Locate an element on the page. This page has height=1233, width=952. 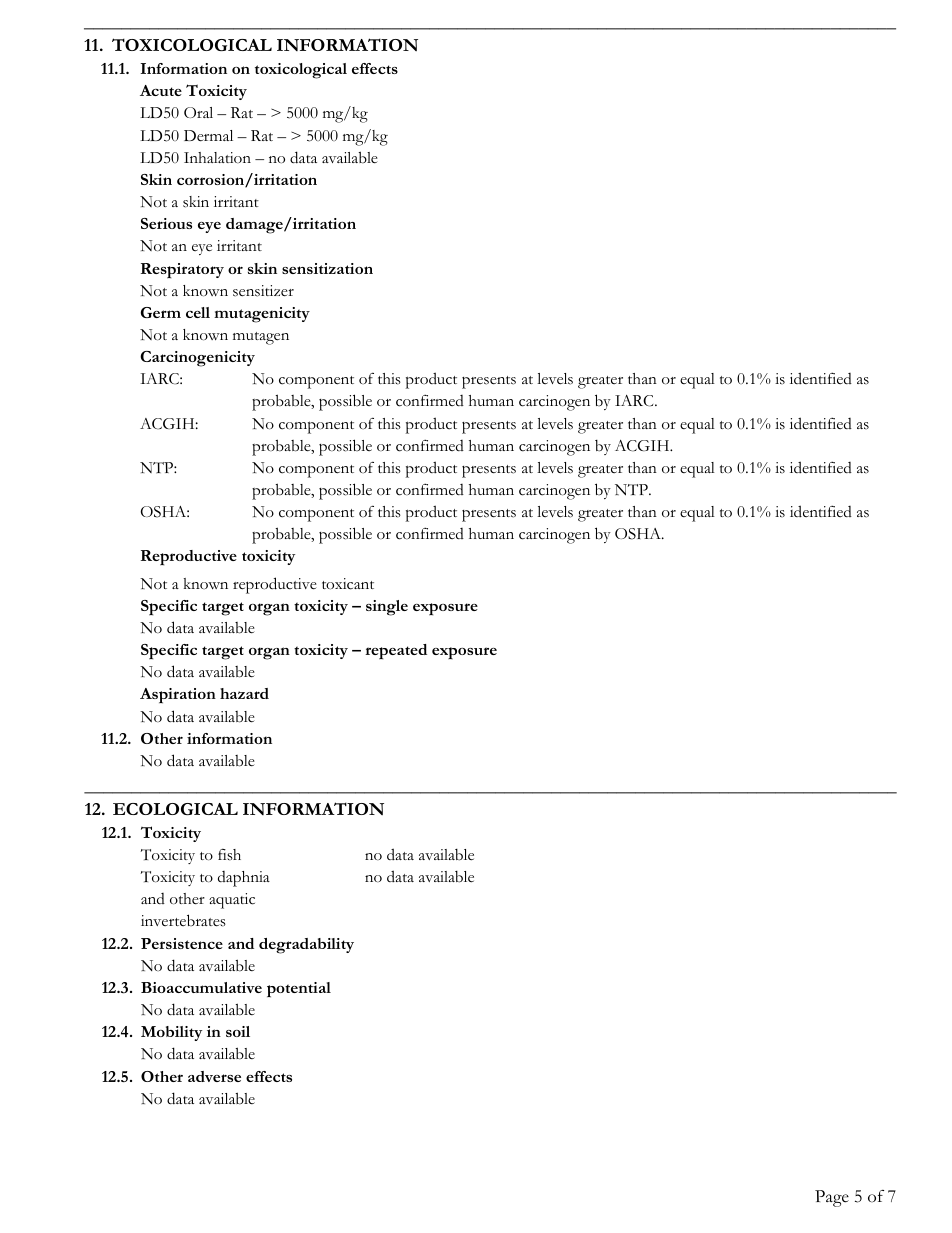
adverse is located at coordinates (214, 1076).
